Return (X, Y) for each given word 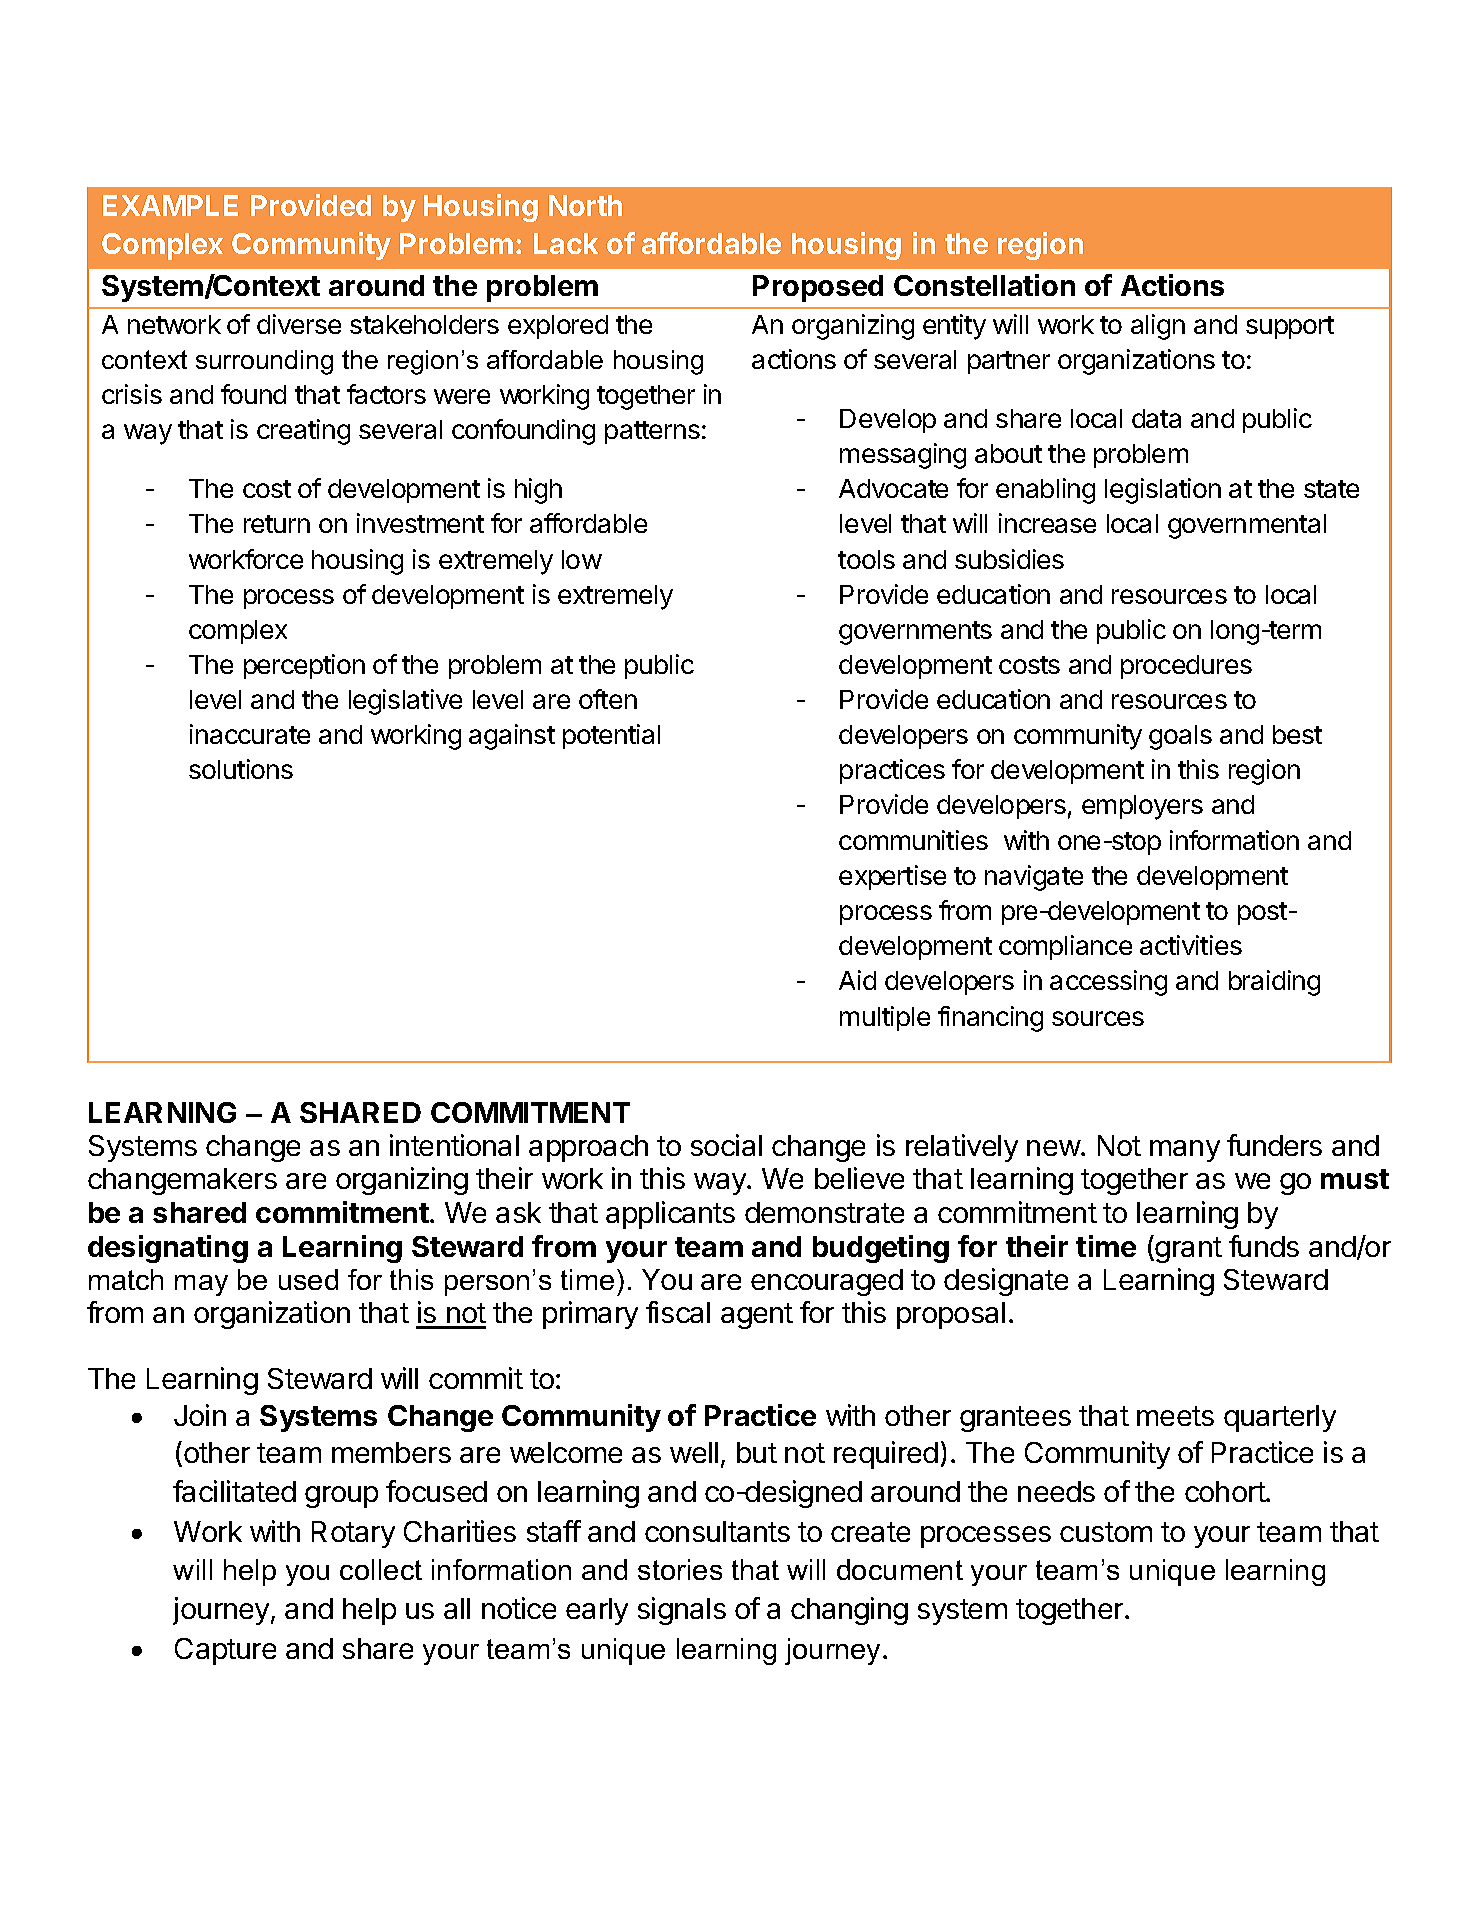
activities (1191, 945)
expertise (892, 877)
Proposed (818, 288)
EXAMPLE (170, 205)
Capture (225, 1651)
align (1158, 327)
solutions (241, 769)
